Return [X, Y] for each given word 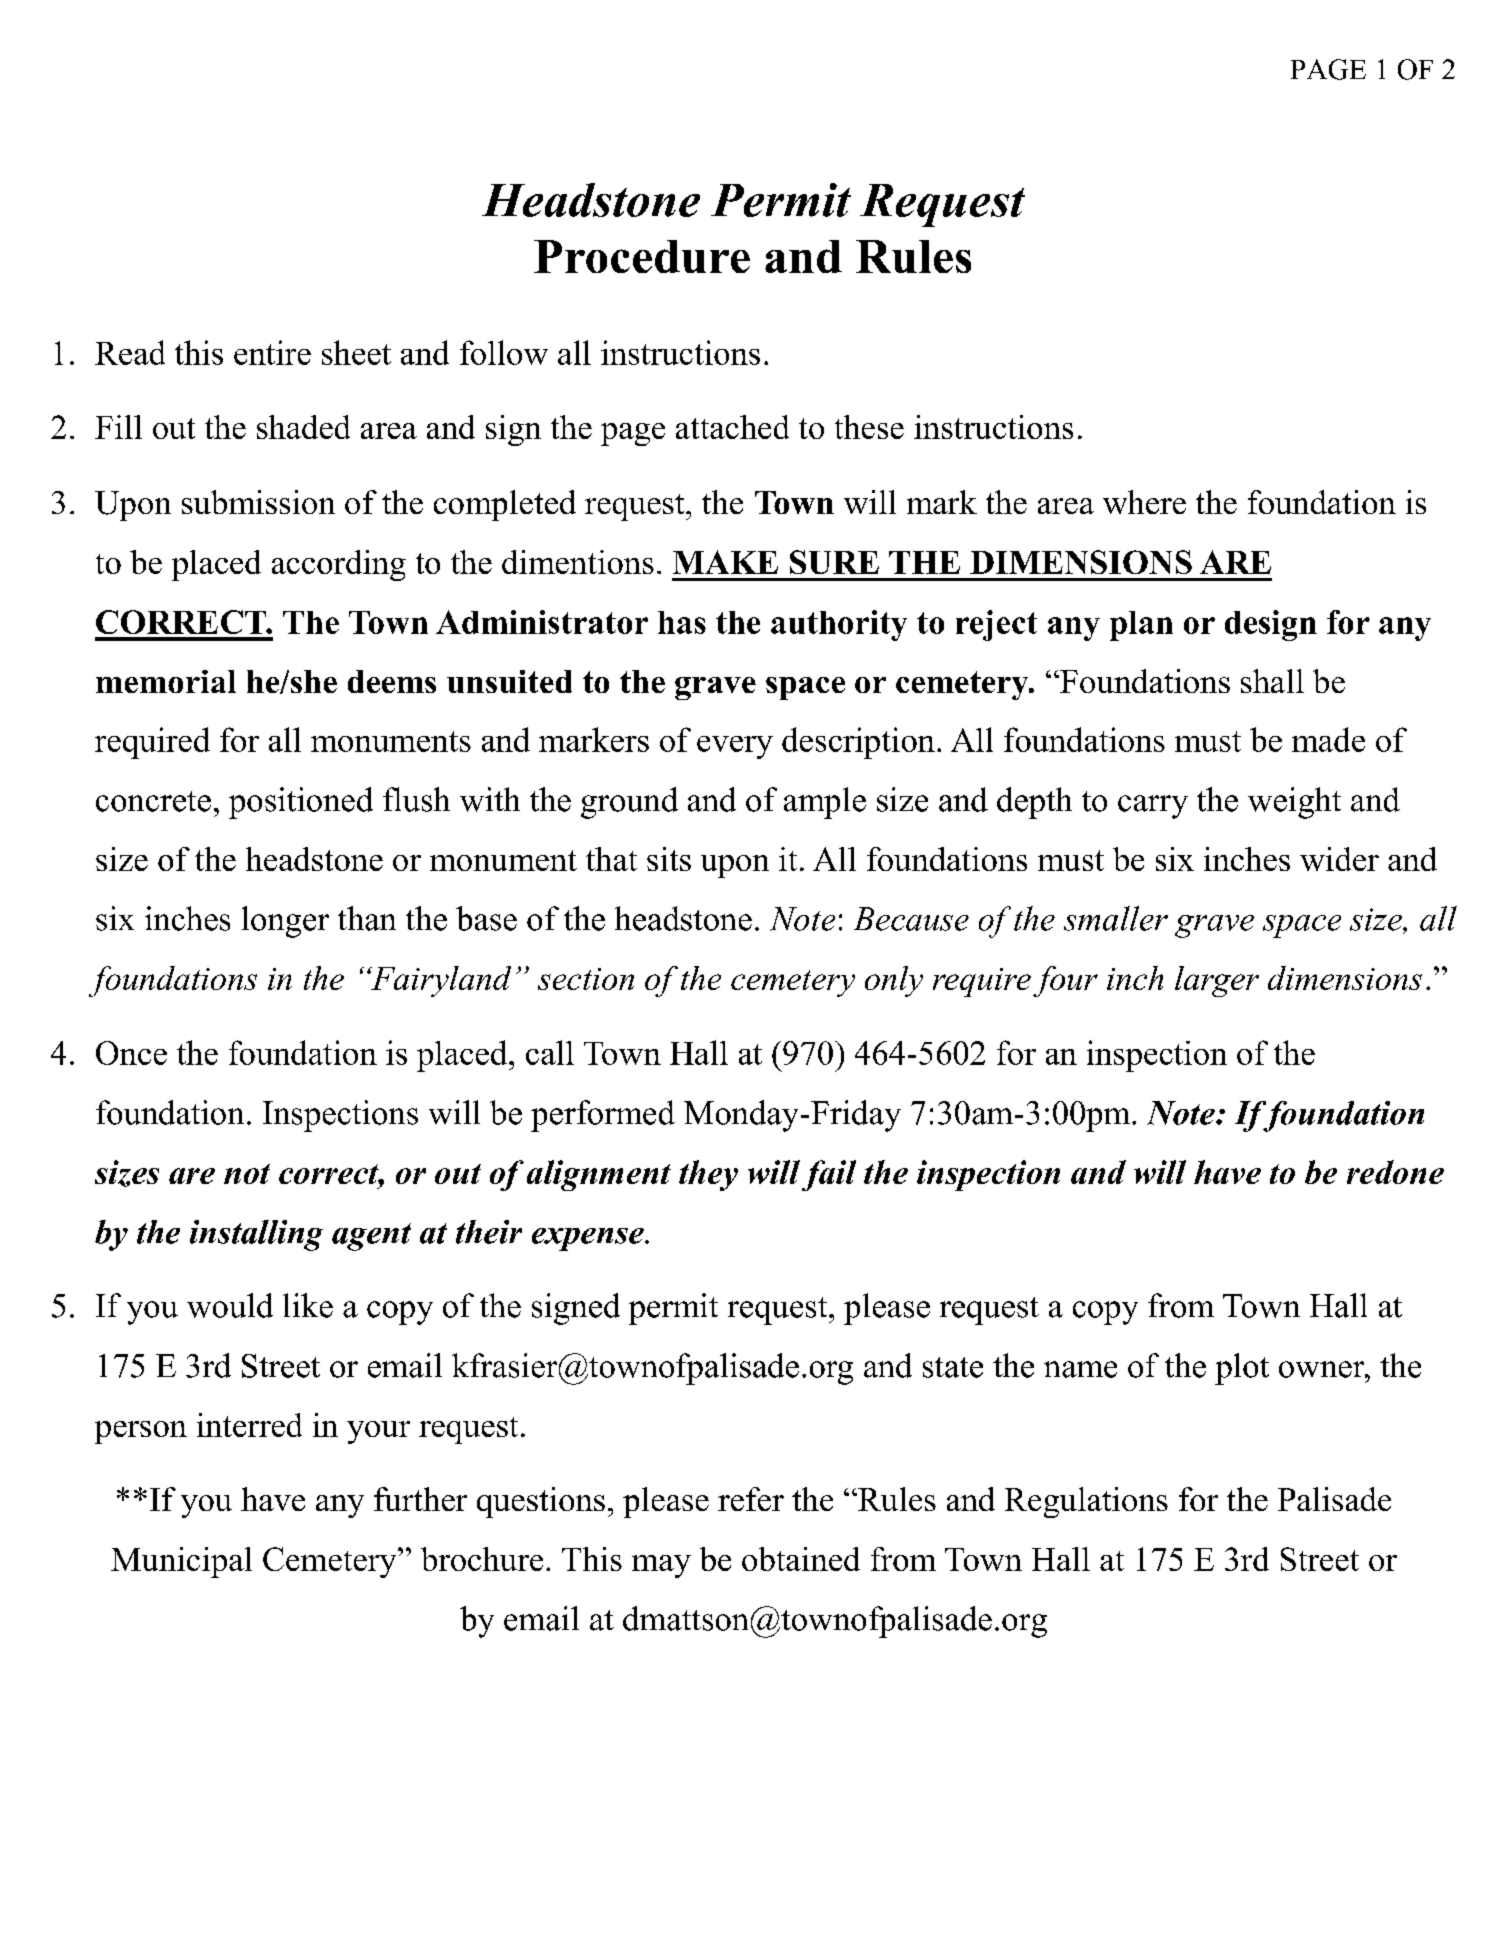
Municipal [181, 1562]
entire [272, 352]
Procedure [642, 256]
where [1144, 502]
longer [285, 922]
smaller [1116, 918]
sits [669, 859]
